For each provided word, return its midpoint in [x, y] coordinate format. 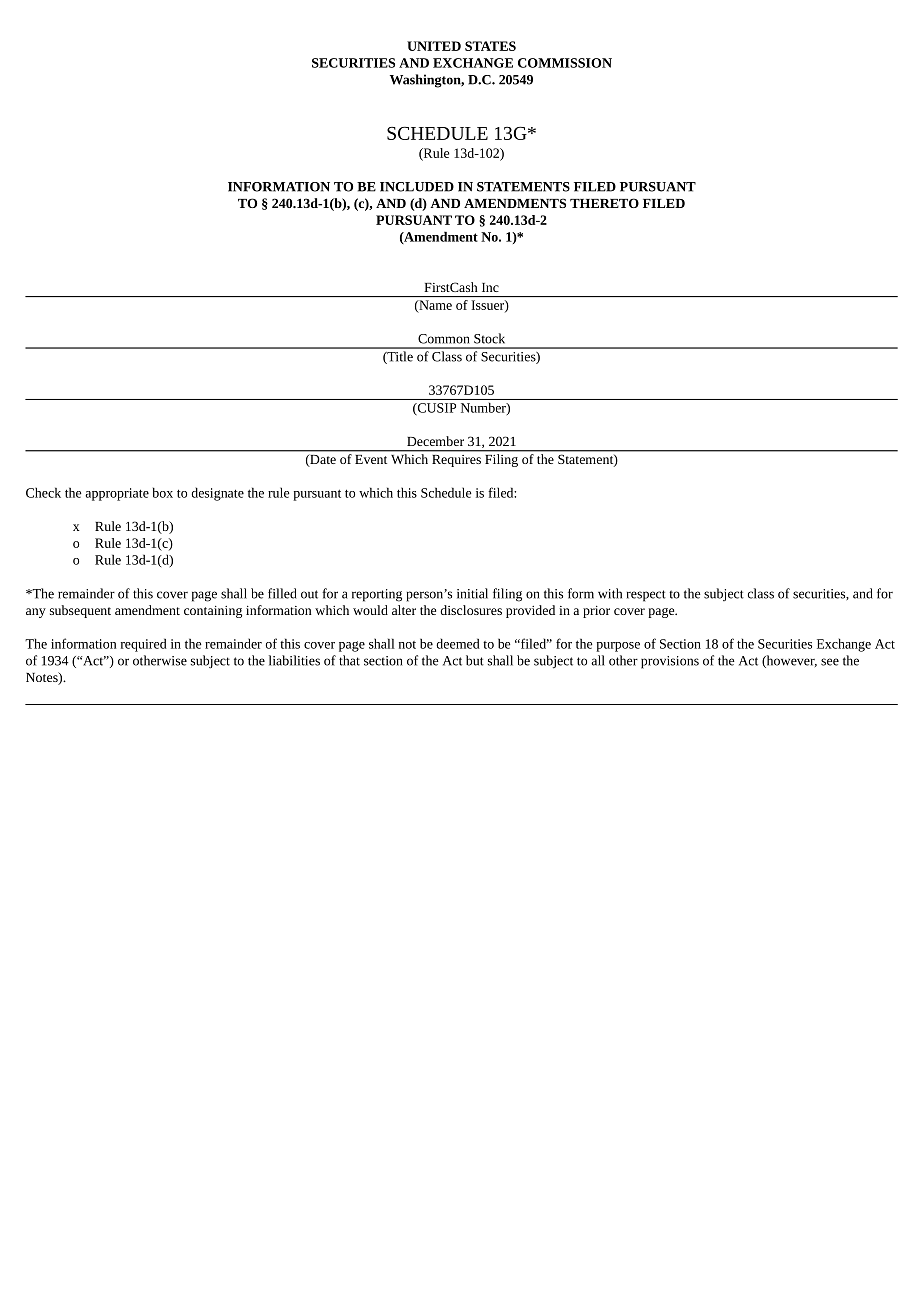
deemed [458, 643]
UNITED [434, 46]
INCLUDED [417, 187]
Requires [457, 461]
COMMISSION [565, 63]
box [163, 492]
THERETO [604, 203]
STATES [490, 46]
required [144, 645]
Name [434, 306]
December [435, 441]
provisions [670, 662]
